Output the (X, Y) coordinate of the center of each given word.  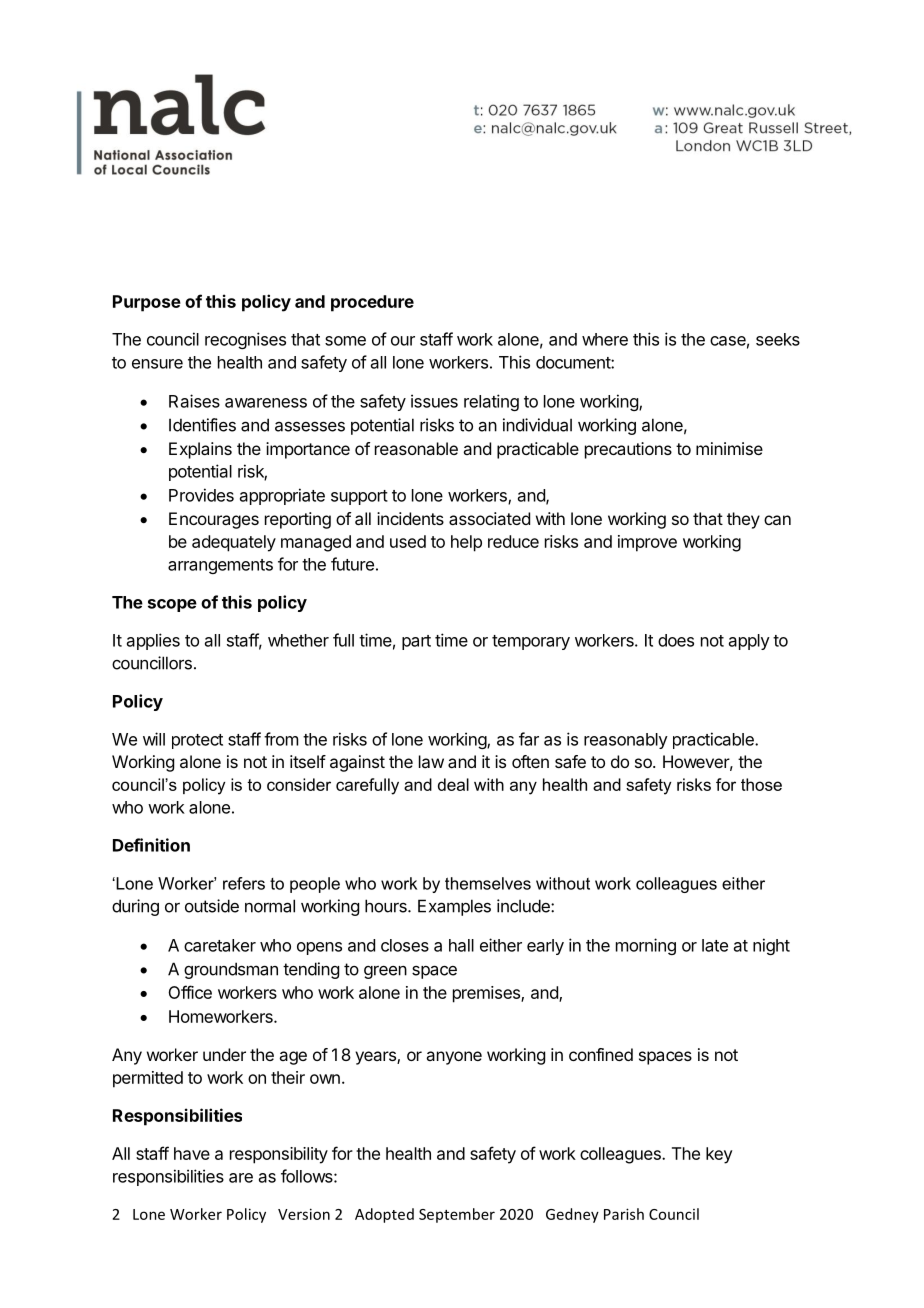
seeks (778, 339)
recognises (245, 340)
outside (212, 906)
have (192, 1153)
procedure (372, 303)
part (416, 642)
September (457, 1215)
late (715, 945)
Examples (454, 907)
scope (172, 605)
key (719, 1155)
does (676, 640)
